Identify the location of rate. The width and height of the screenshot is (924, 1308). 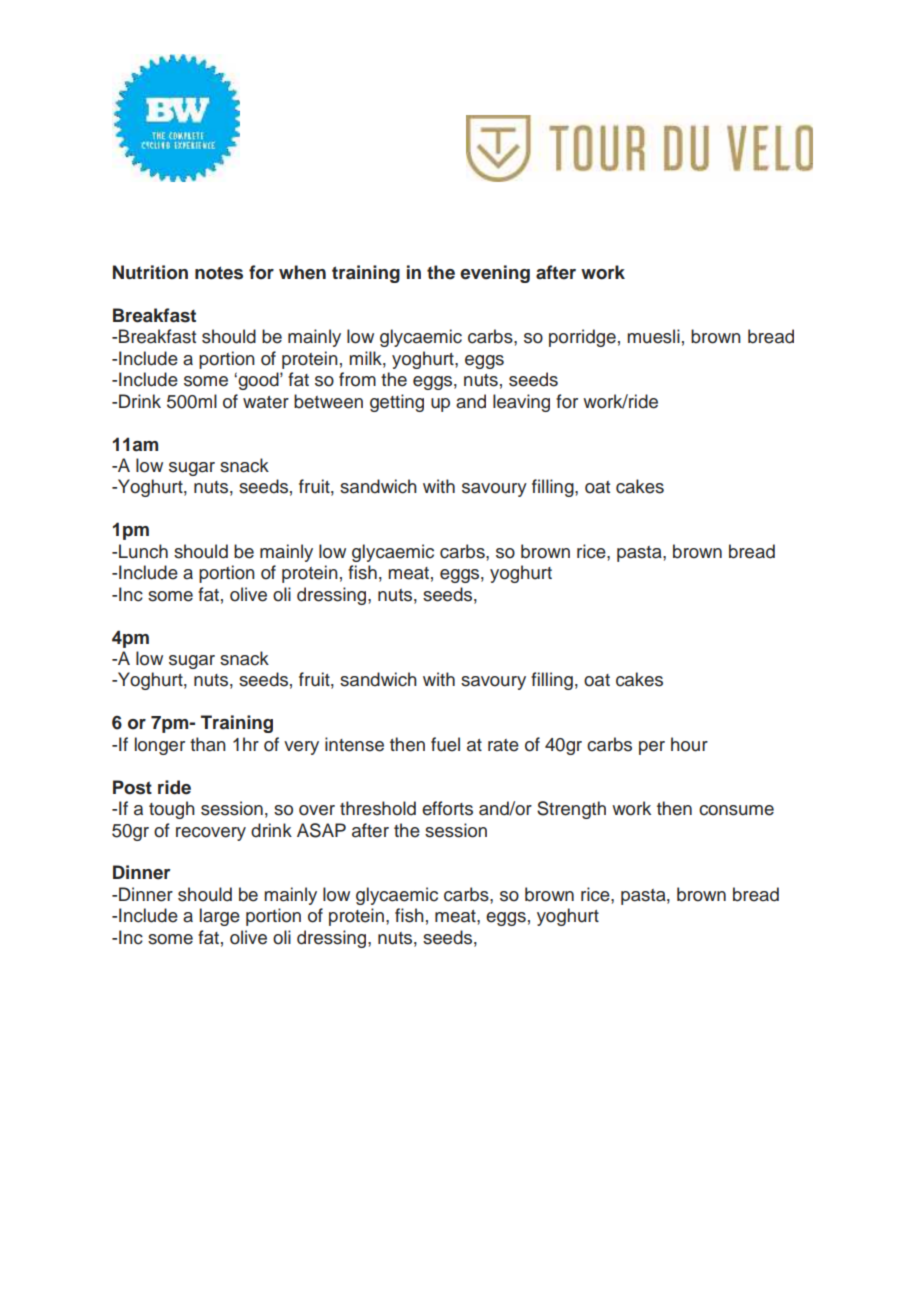
(503, 745).
